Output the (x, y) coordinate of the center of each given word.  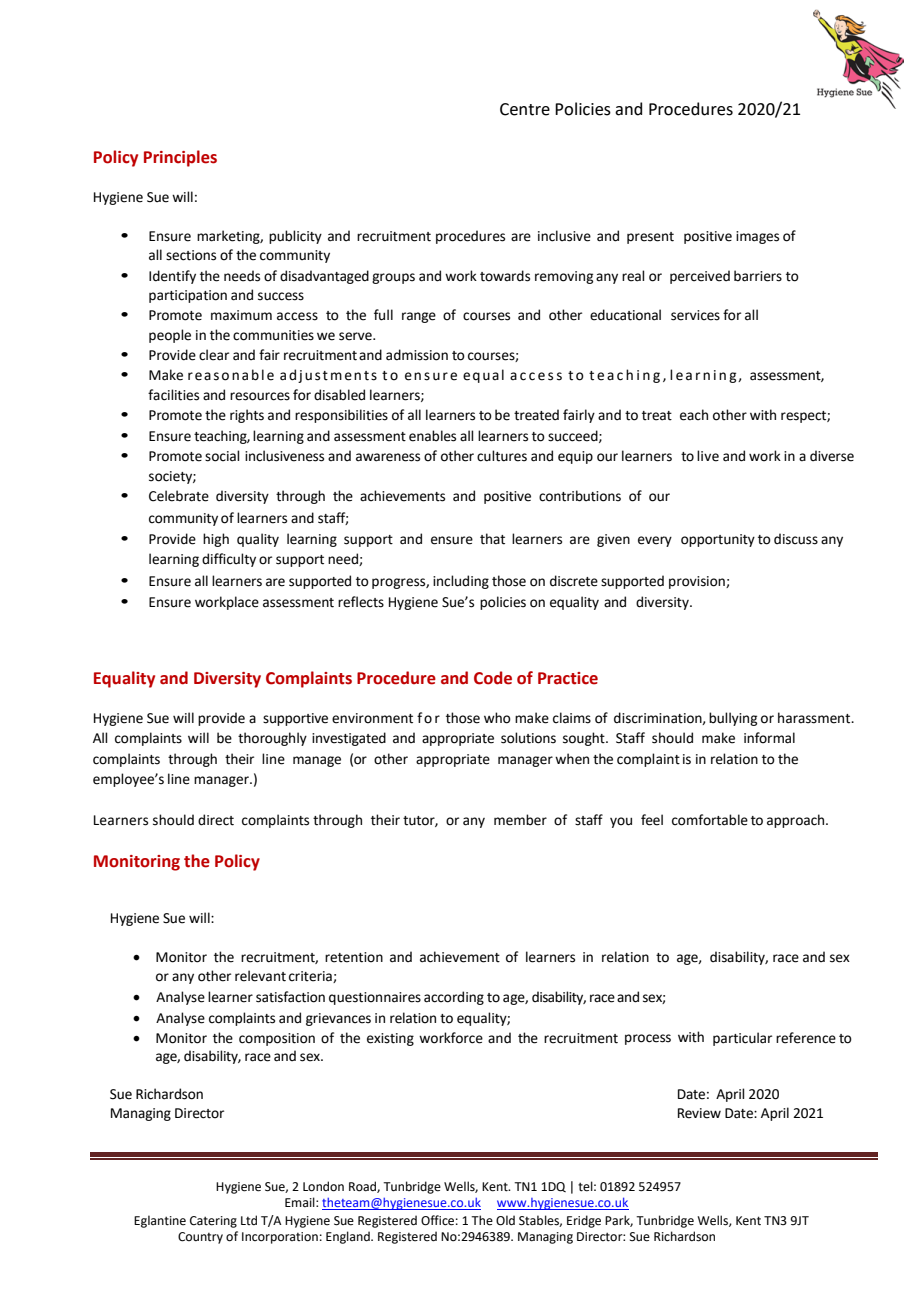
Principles (180, 158)
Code (493, 678)
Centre (525, 109)
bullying (733, 719)
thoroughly (272, 739)
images (757, 237)
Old (505, 1220)
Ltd (249, 1220)
